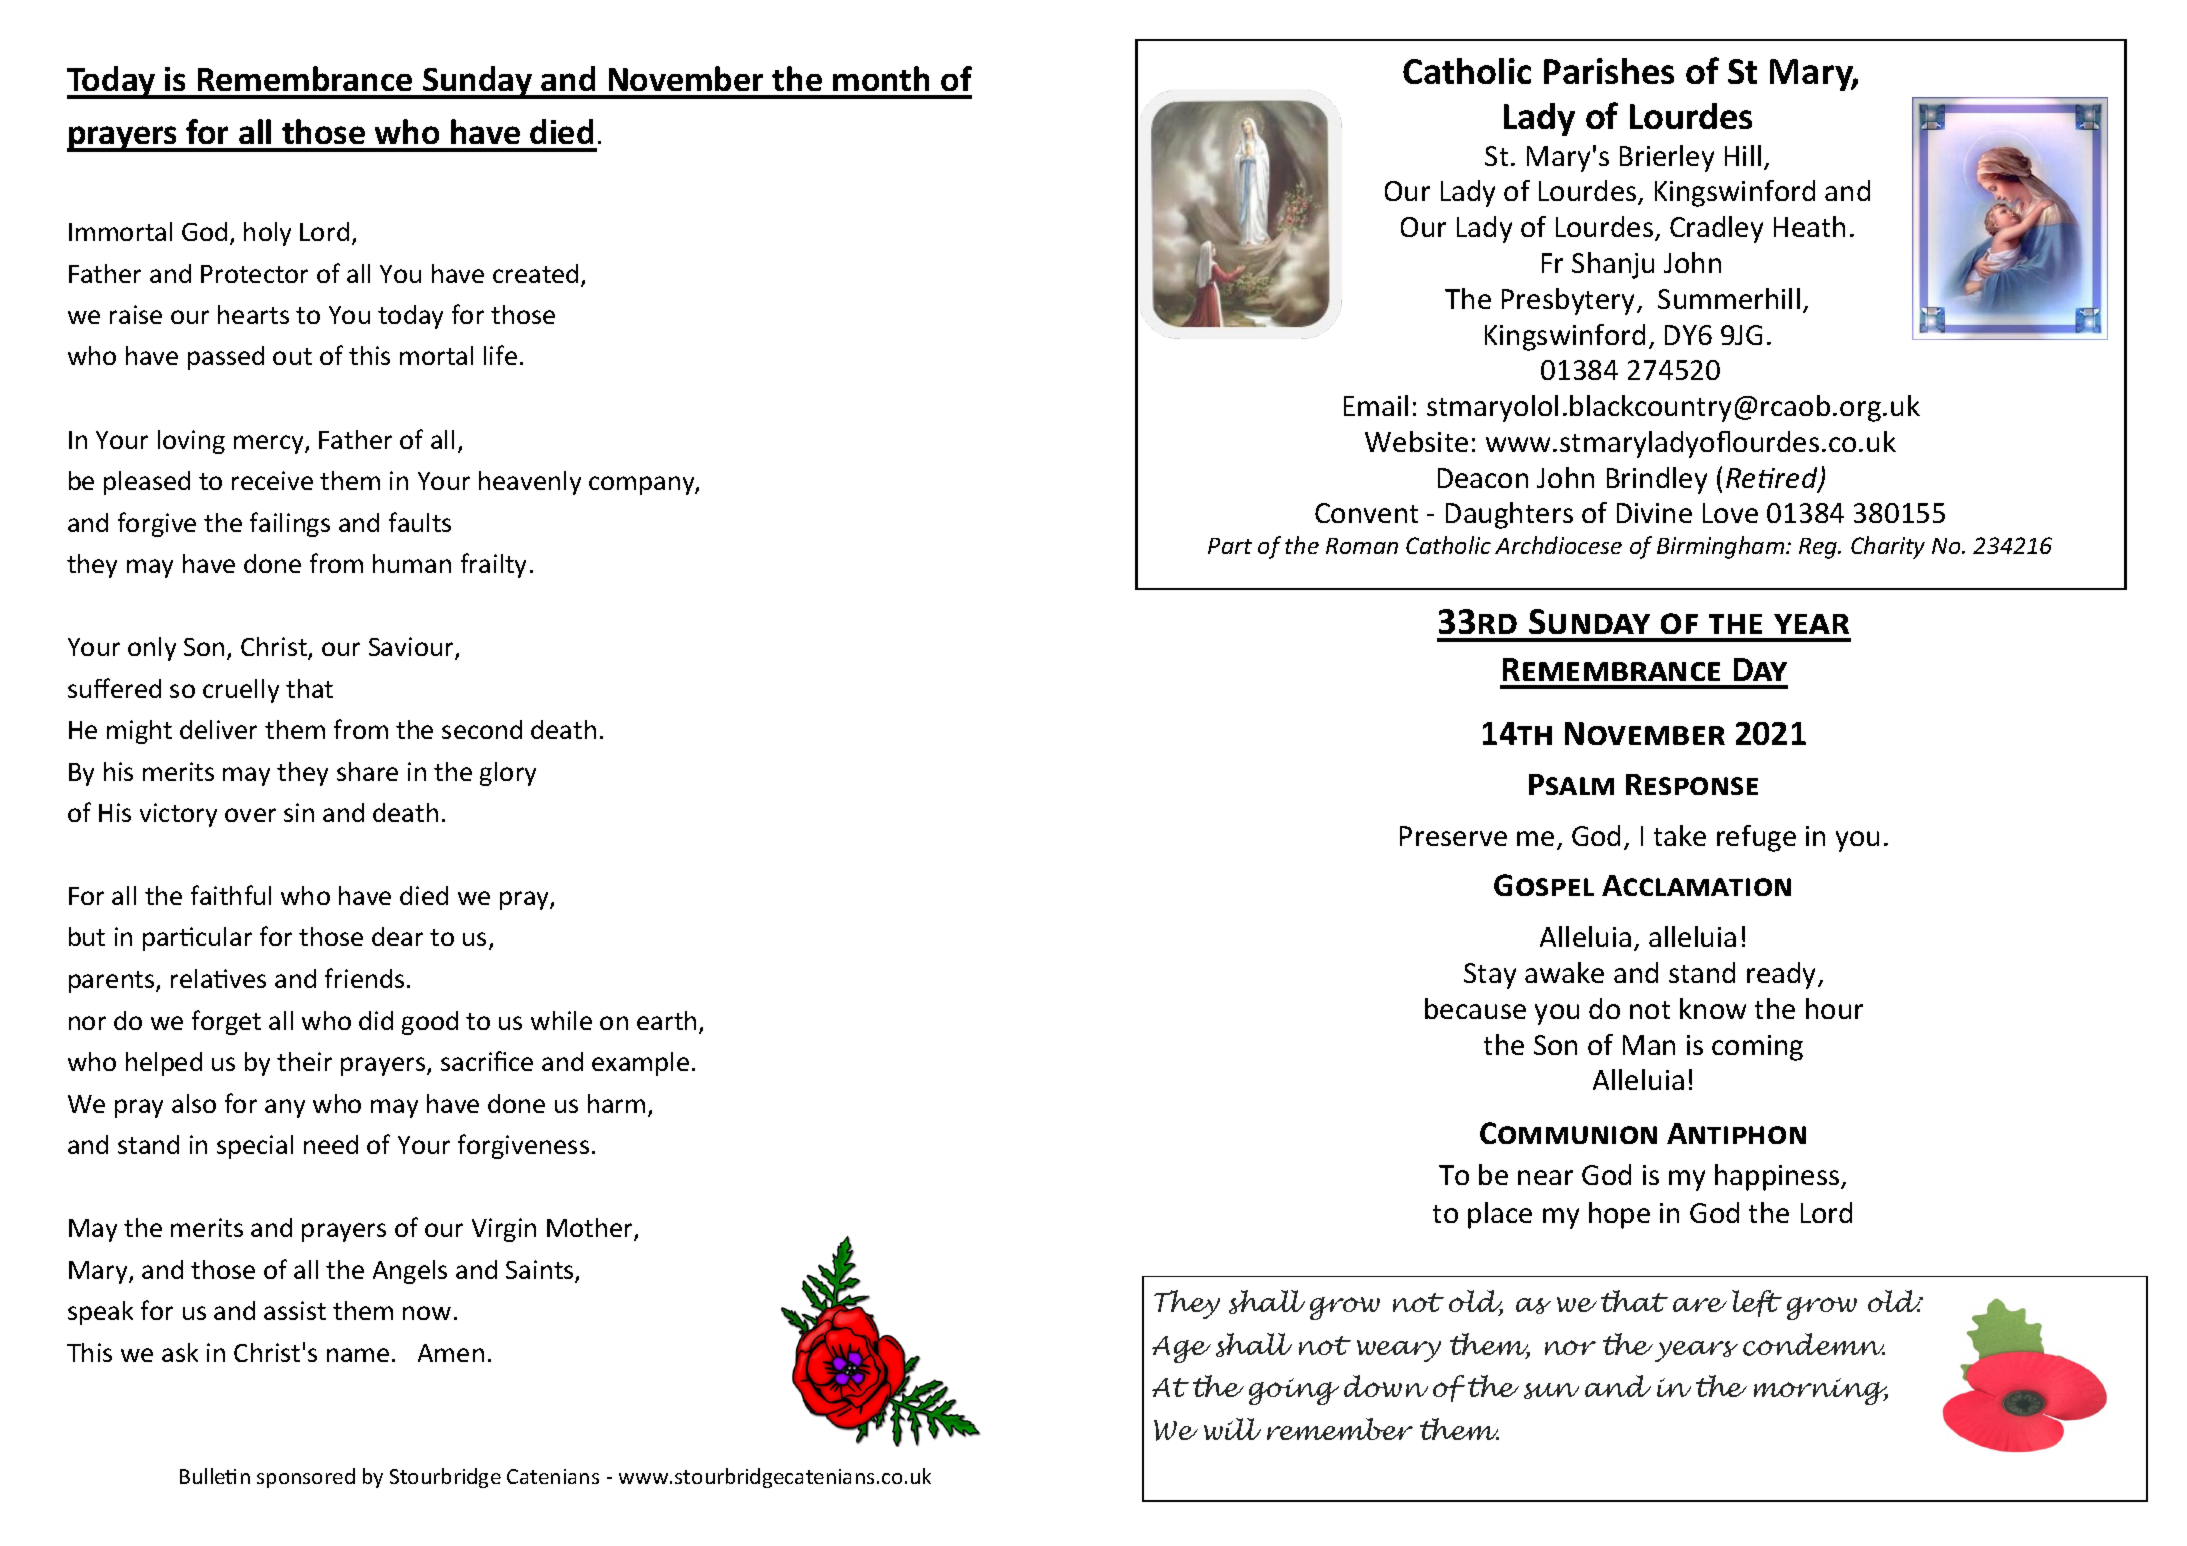 The width and height of the screenshot is (2187, 1546). I want to click on holy, so click(267, 234).
